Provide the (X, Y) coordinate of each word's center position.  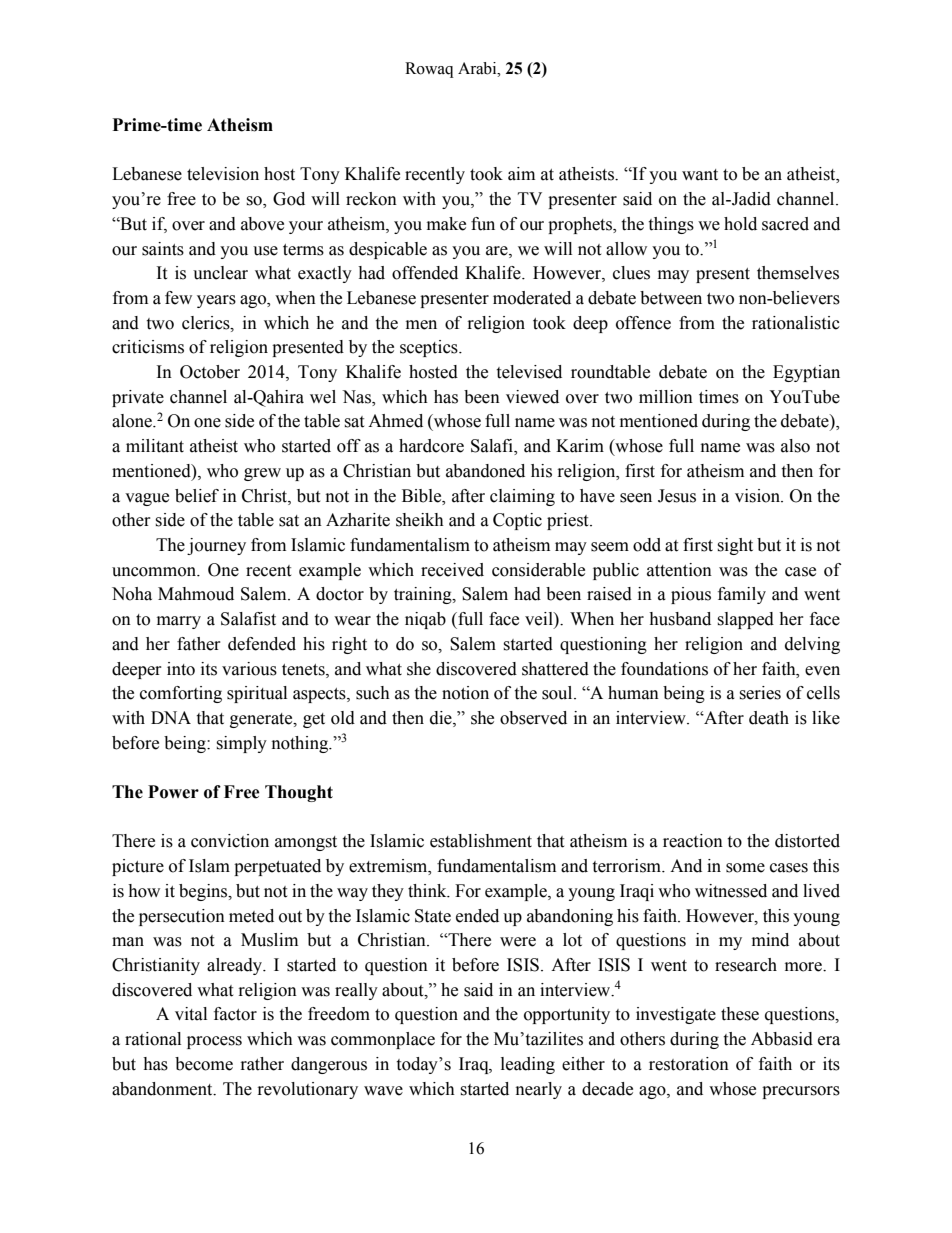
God (289, 199)
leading (528, 1065)
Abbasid (782, 1039)
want (700, 175)
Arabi (478, 68)
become (204, 1064)
